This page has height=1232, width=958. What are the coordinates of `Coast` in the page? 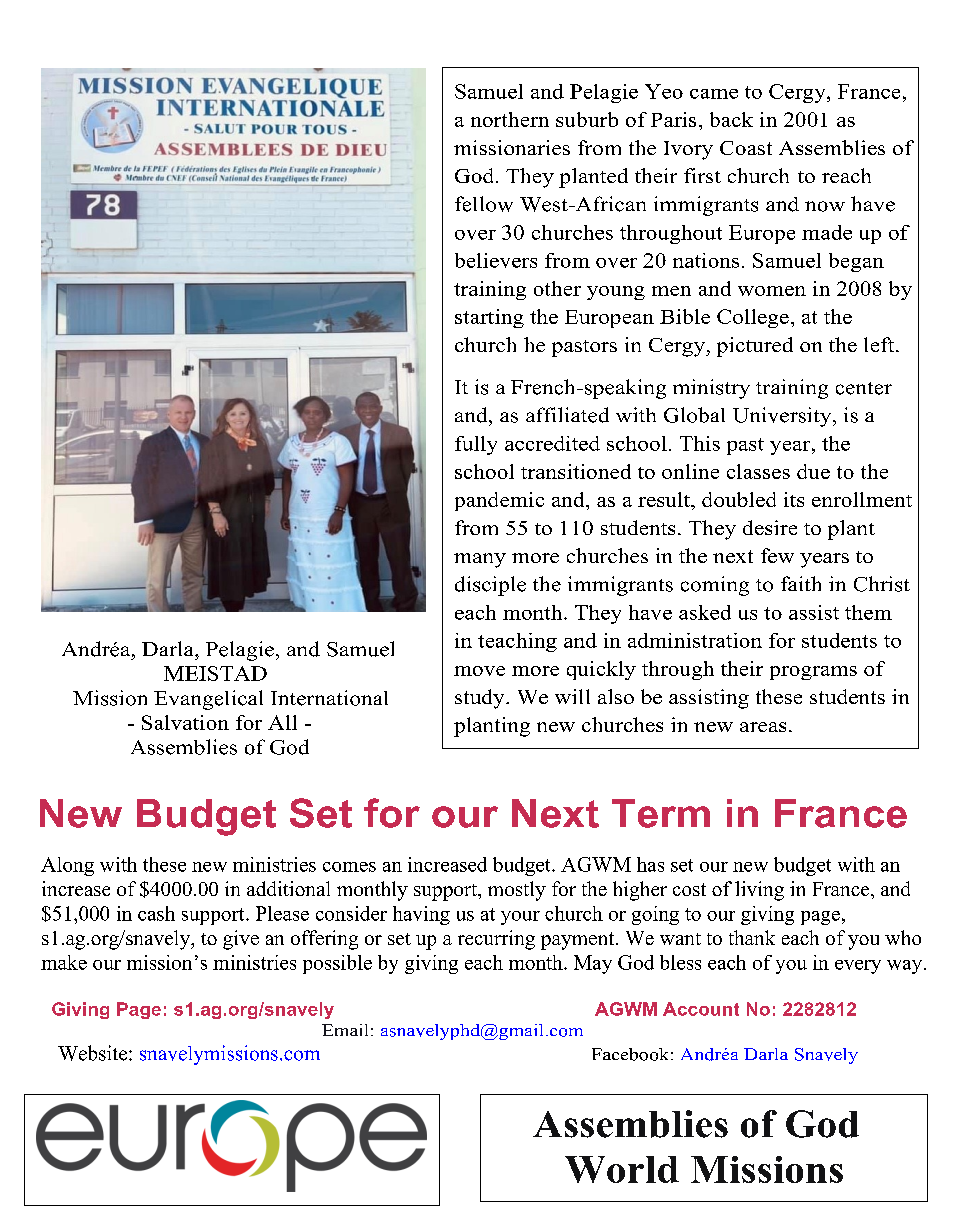 It's located at (746, 148).
